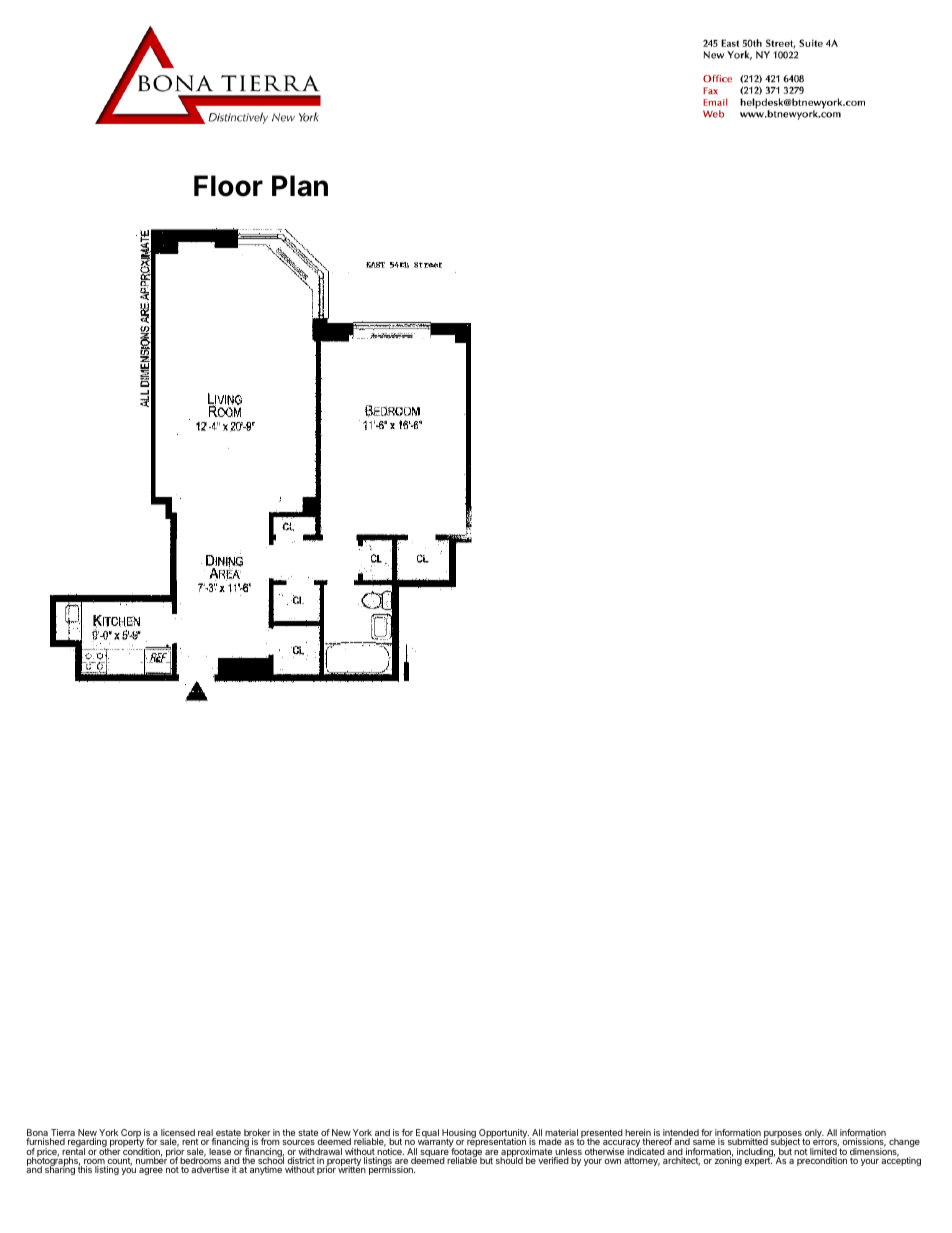  I want to click on Opportunity, so click(503, 1135).
